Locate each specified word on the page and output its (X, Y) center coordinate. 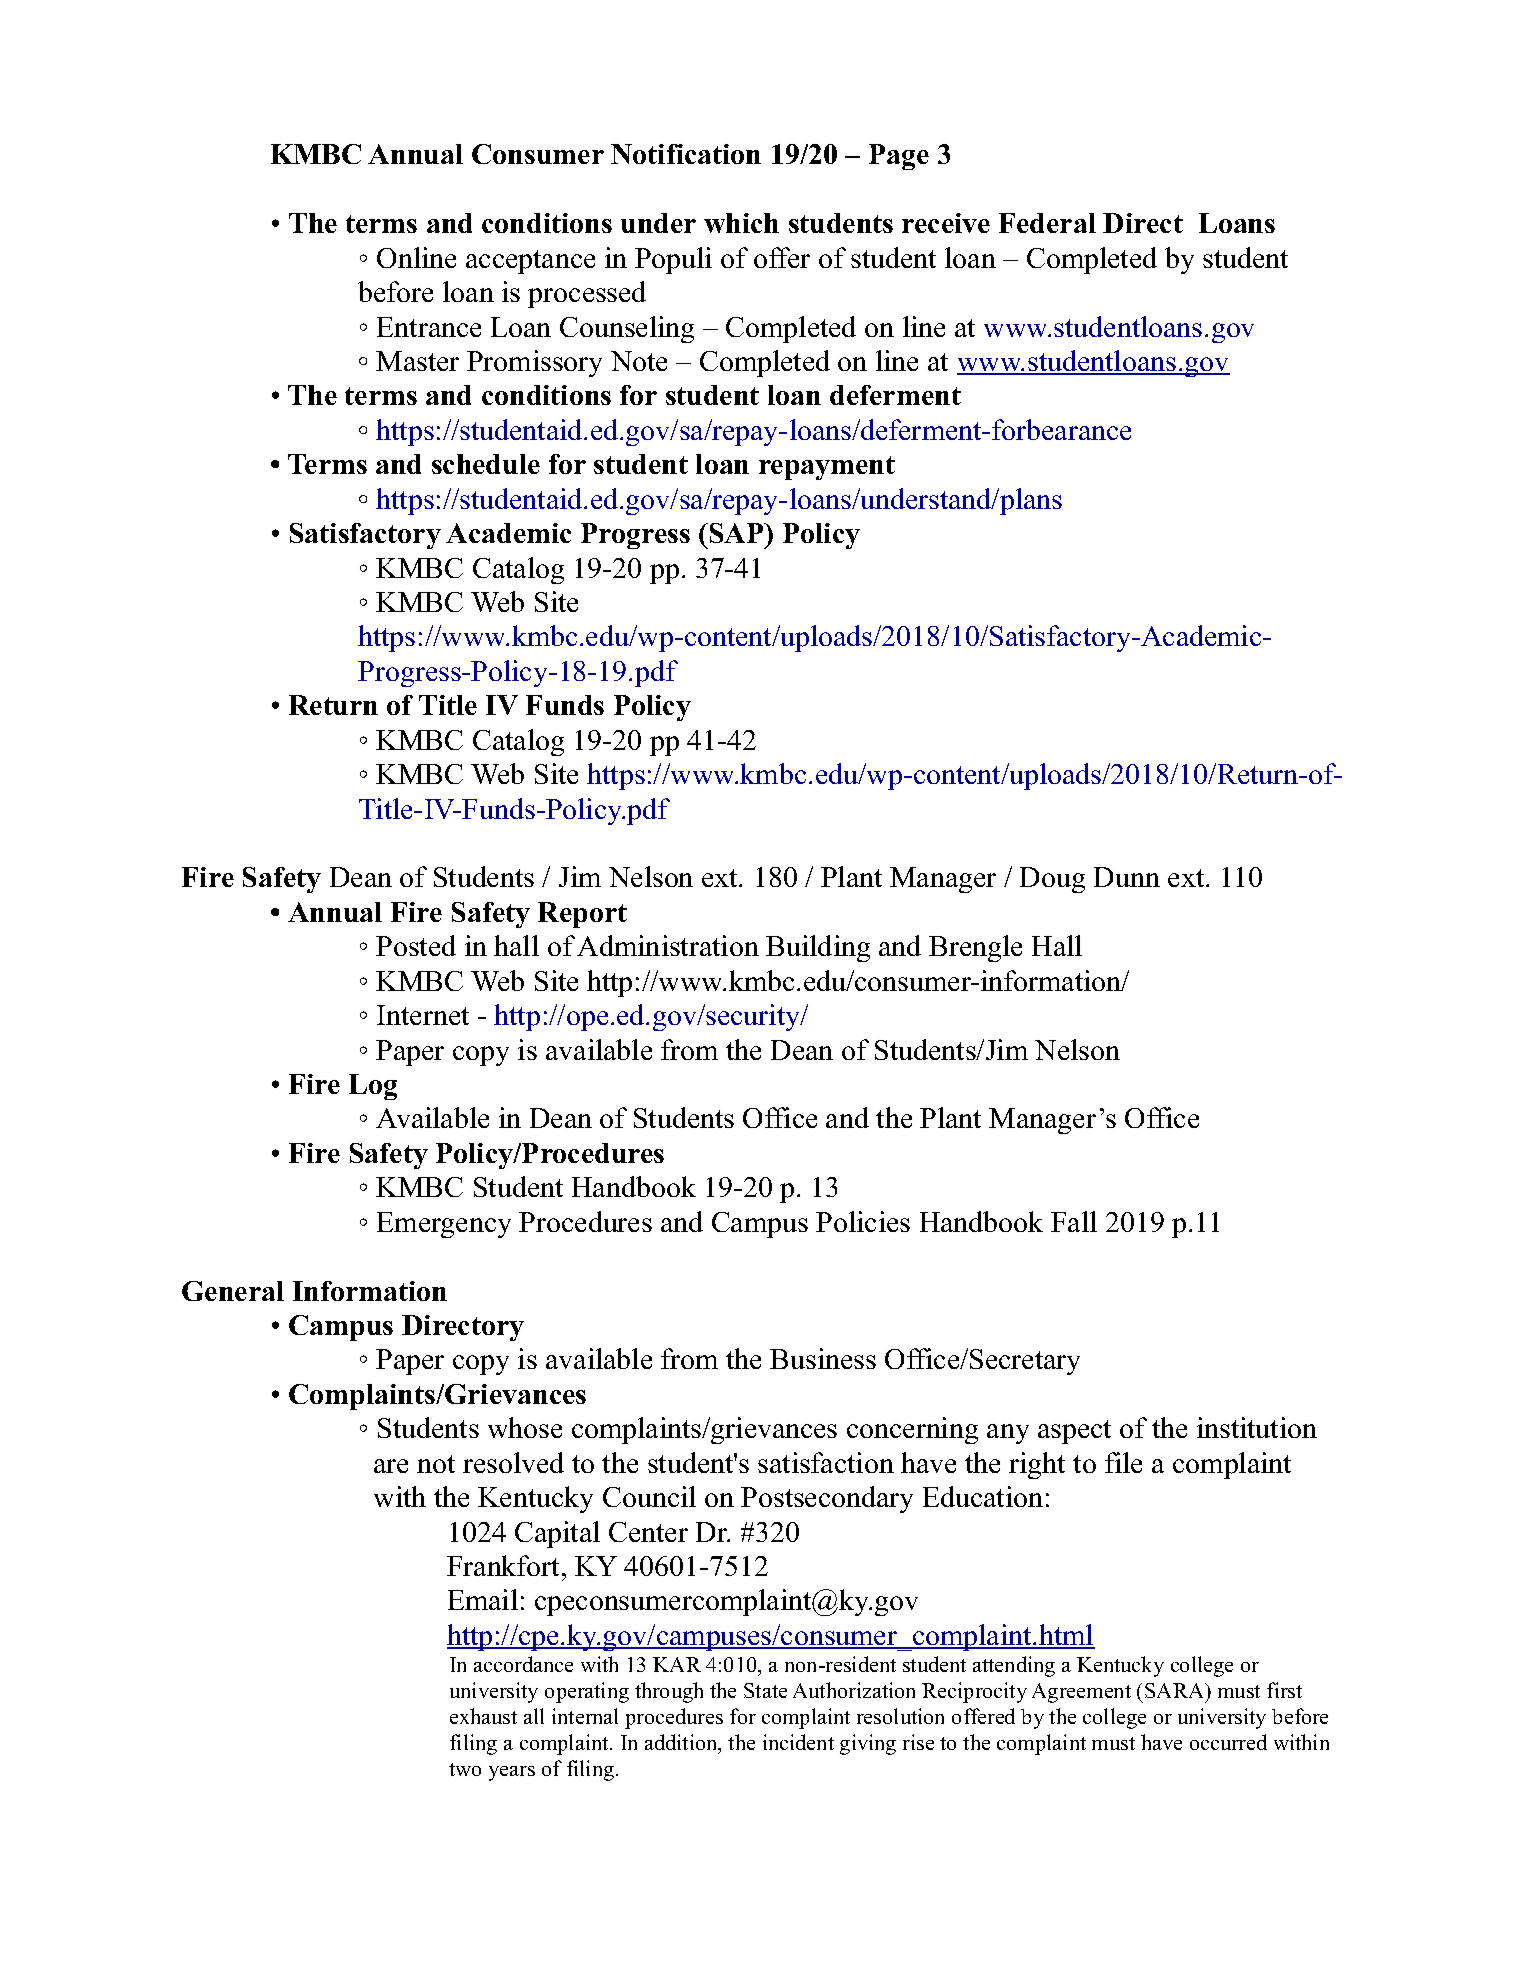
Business (823, 1358)
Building (818, 948)
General (233, 1291)
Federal (1047, 223)
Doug (1052, 880)
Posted (416, 945)
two (465, 1769)
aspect (1074, 1432)
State (765, 1690)
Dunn (1127, 877)
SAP (736, 533)
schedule (486, 464)
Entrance (429, 327)
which (741, 223)
